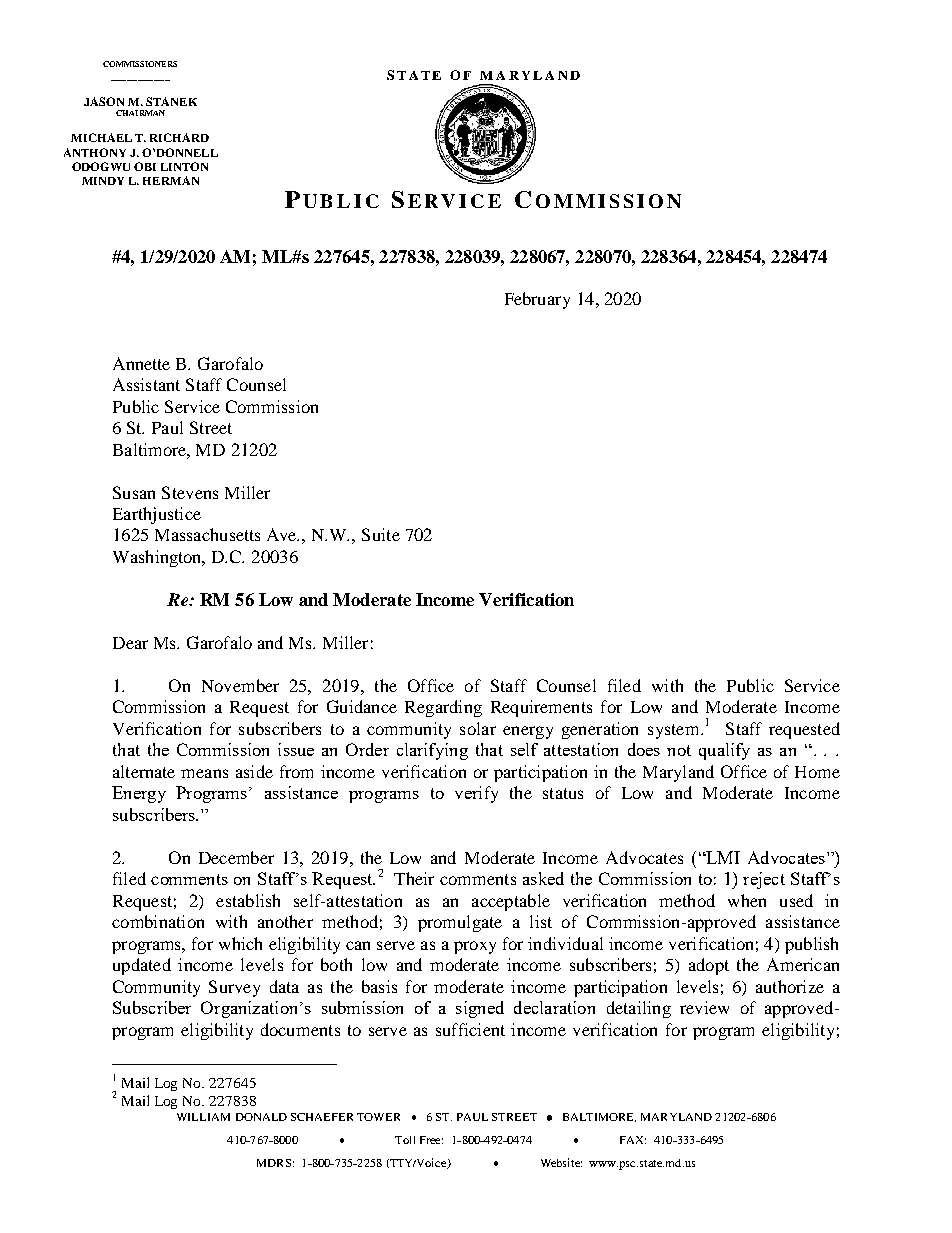 Image resolution: width=952 pixels, height=1233 pixels. I want to click on review, so click(704, 1007).
